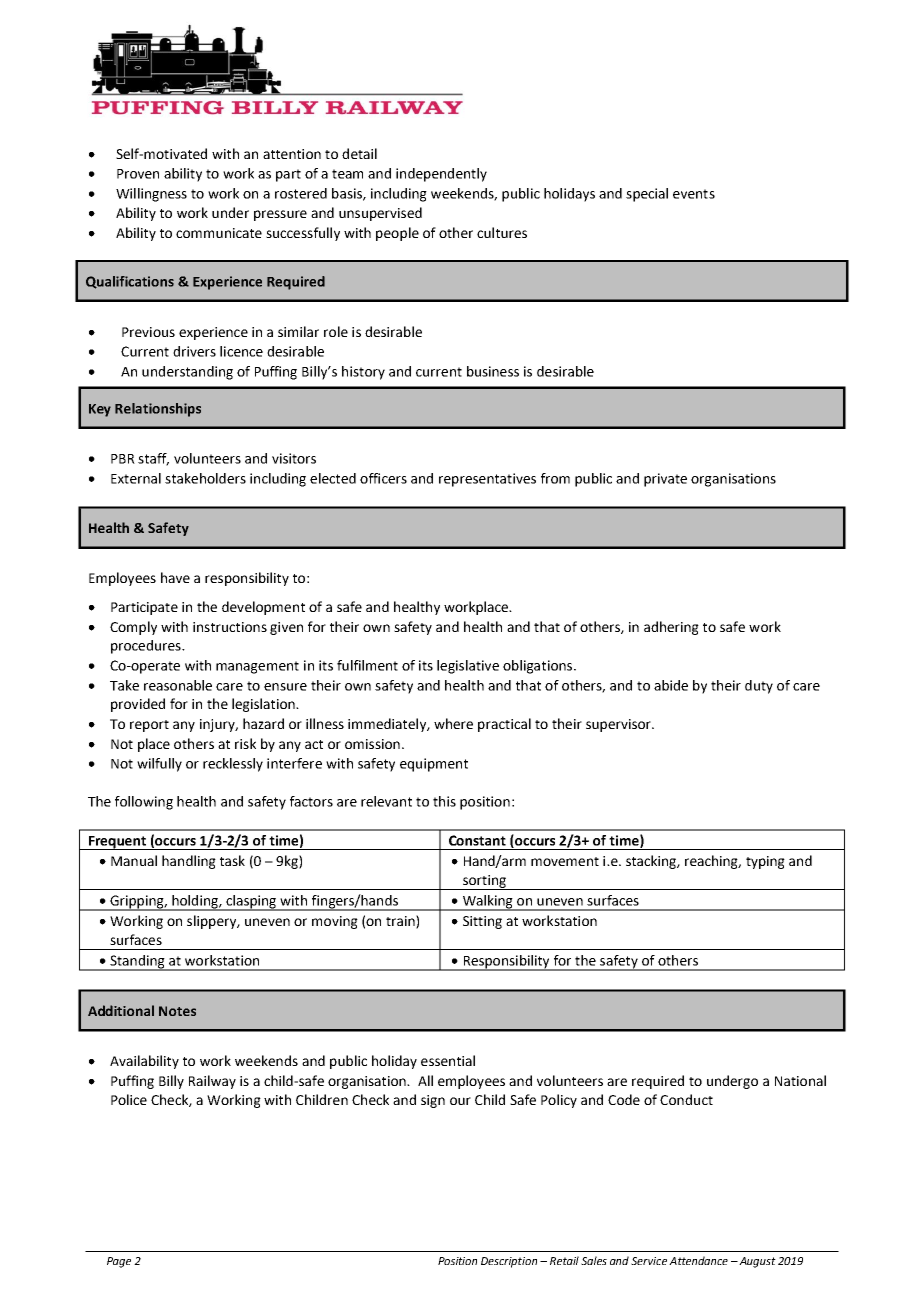 The height and width of the screenshot is (1308, 924). What do you see at coordinates (151, 195) in the screenshot?
I see `Willingness` at bounding box center [151, 195].
